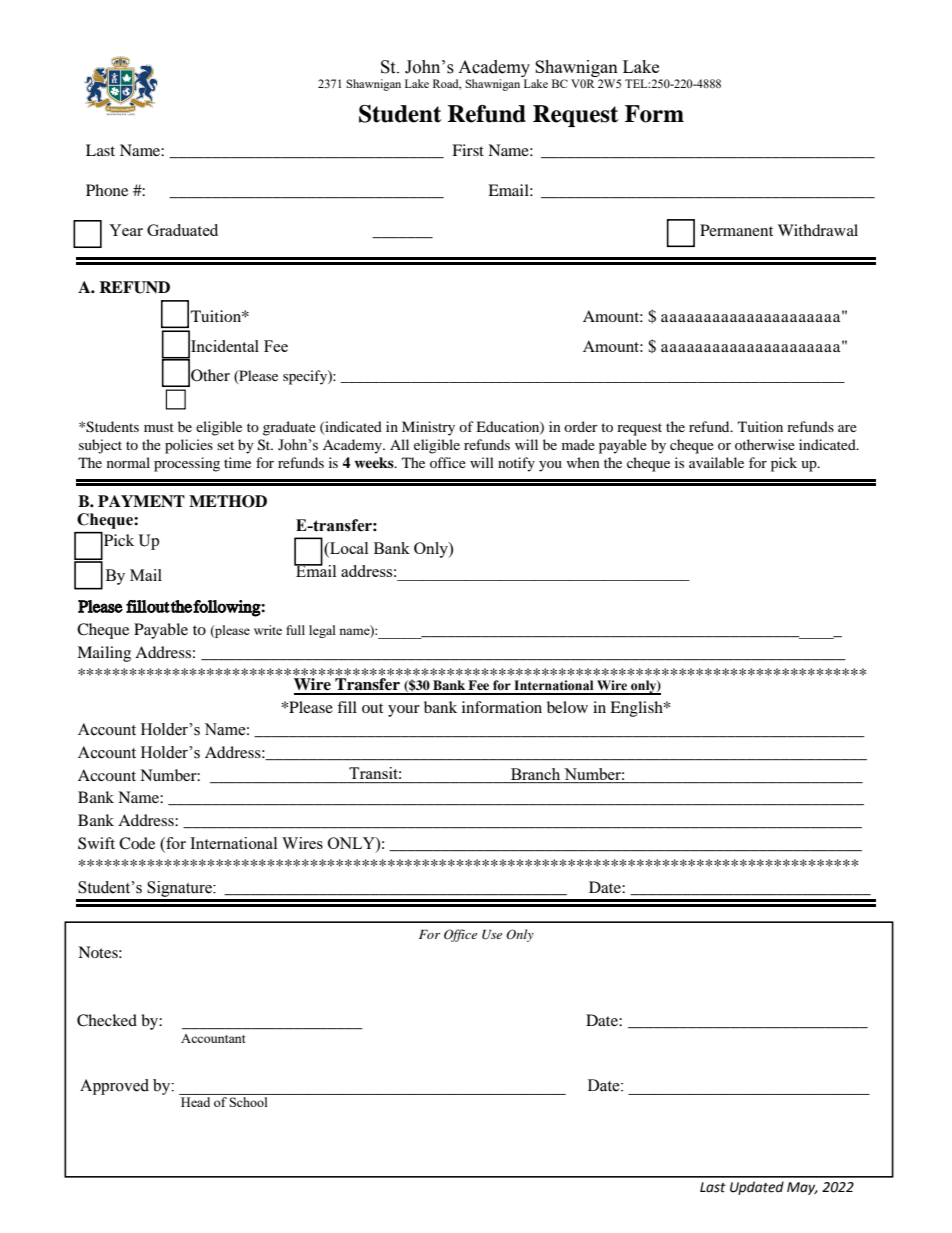 This image has width=952, height=1233. What do you see at coordinates (195, 1102) in the image?
I see `Head` at bounding box center [195, 1102].
